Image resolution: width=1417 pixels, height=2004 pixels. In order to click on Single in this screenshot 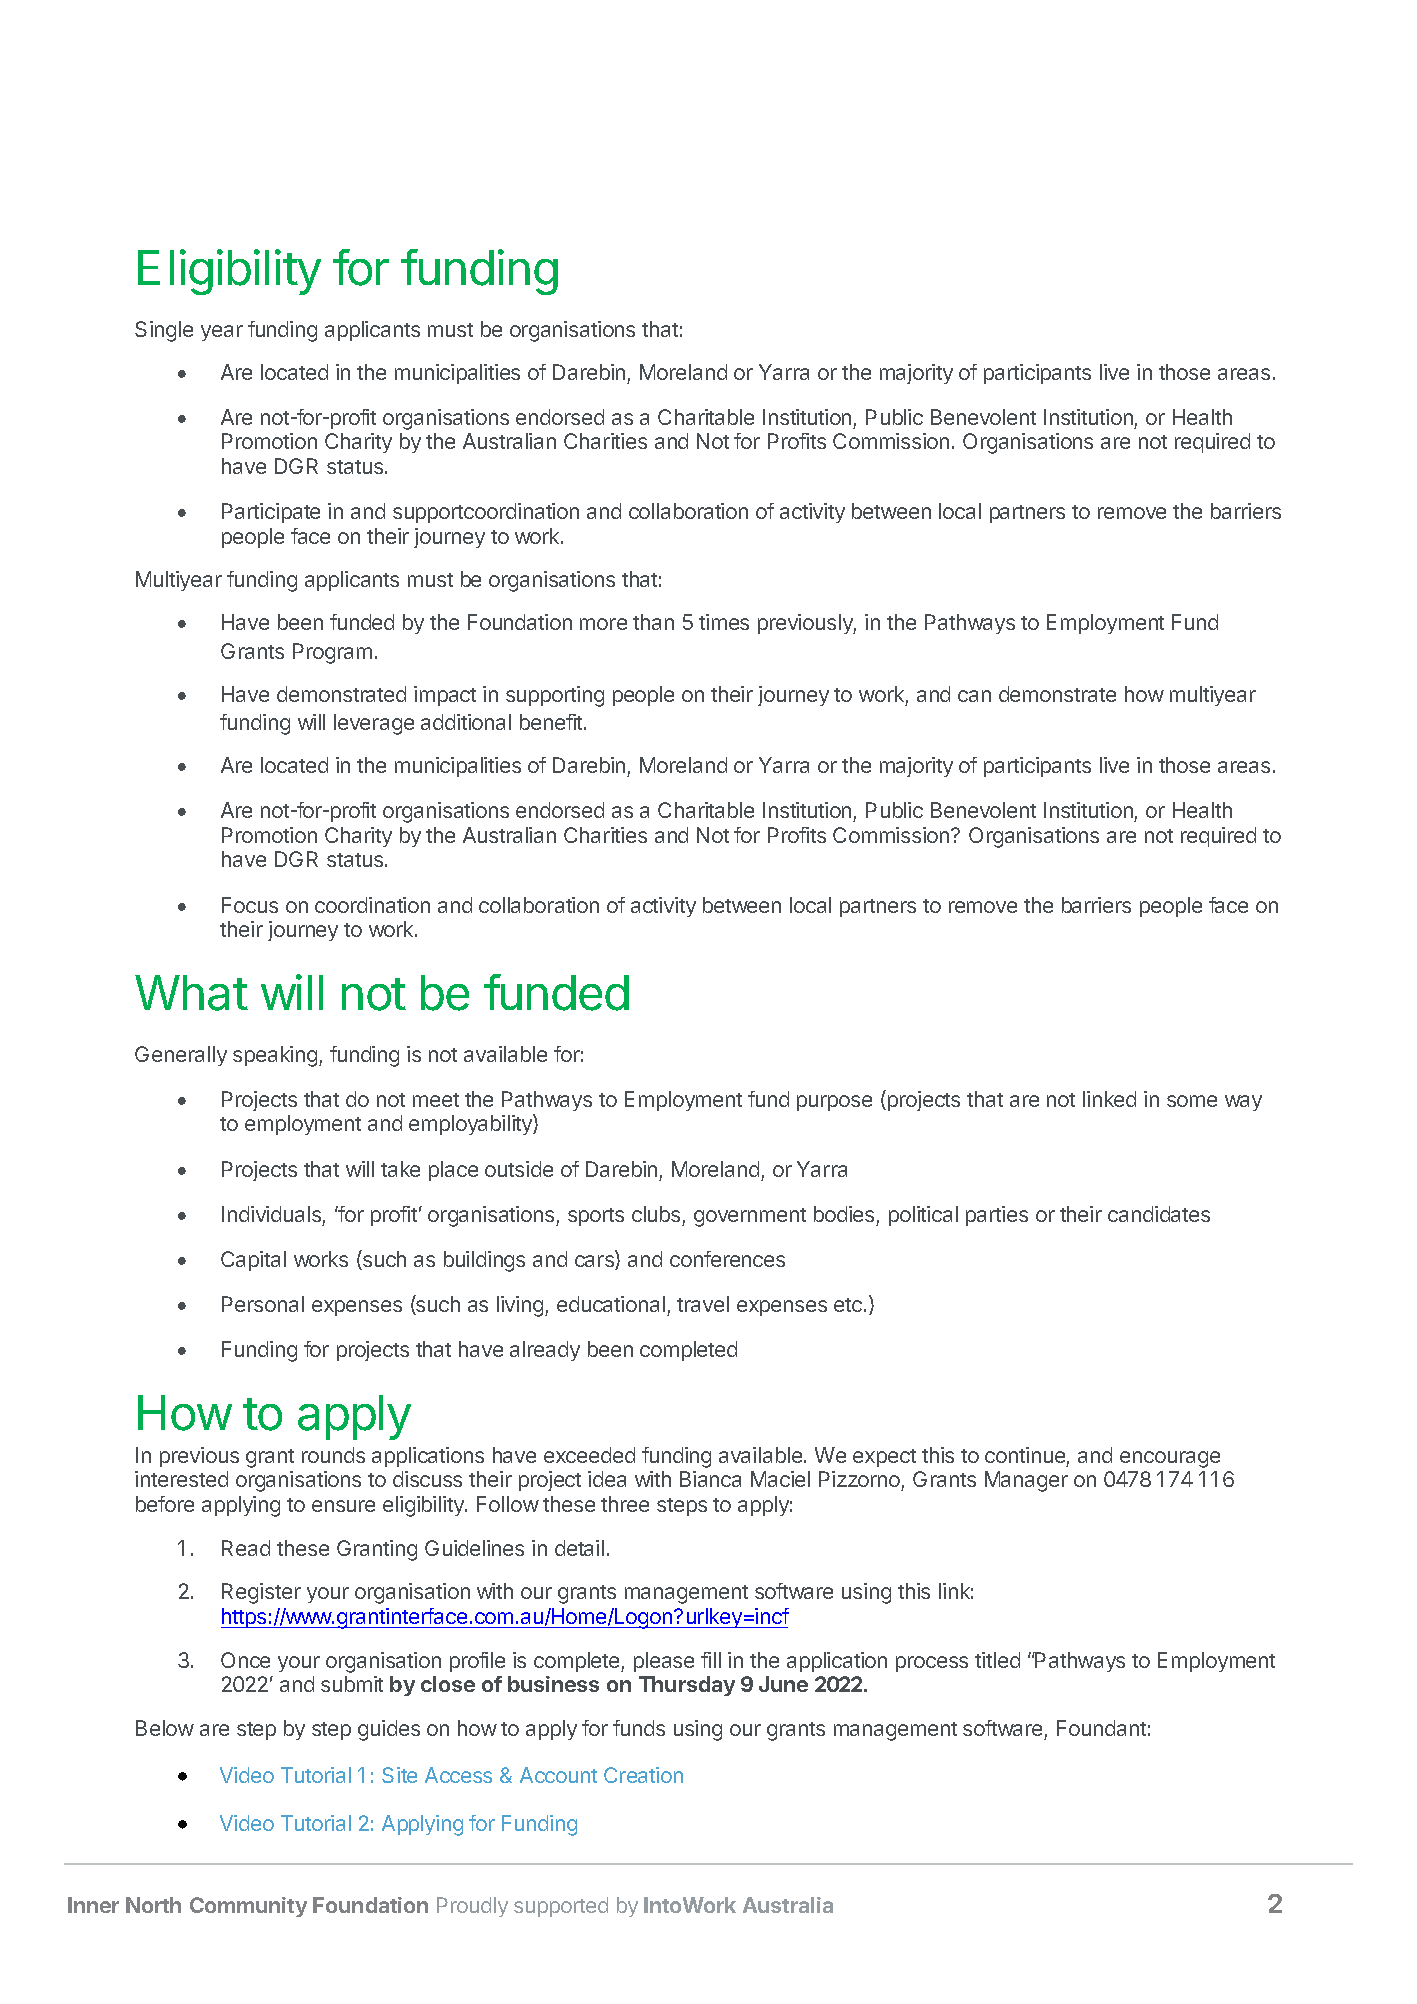, I will do `click(164, 331)`.
